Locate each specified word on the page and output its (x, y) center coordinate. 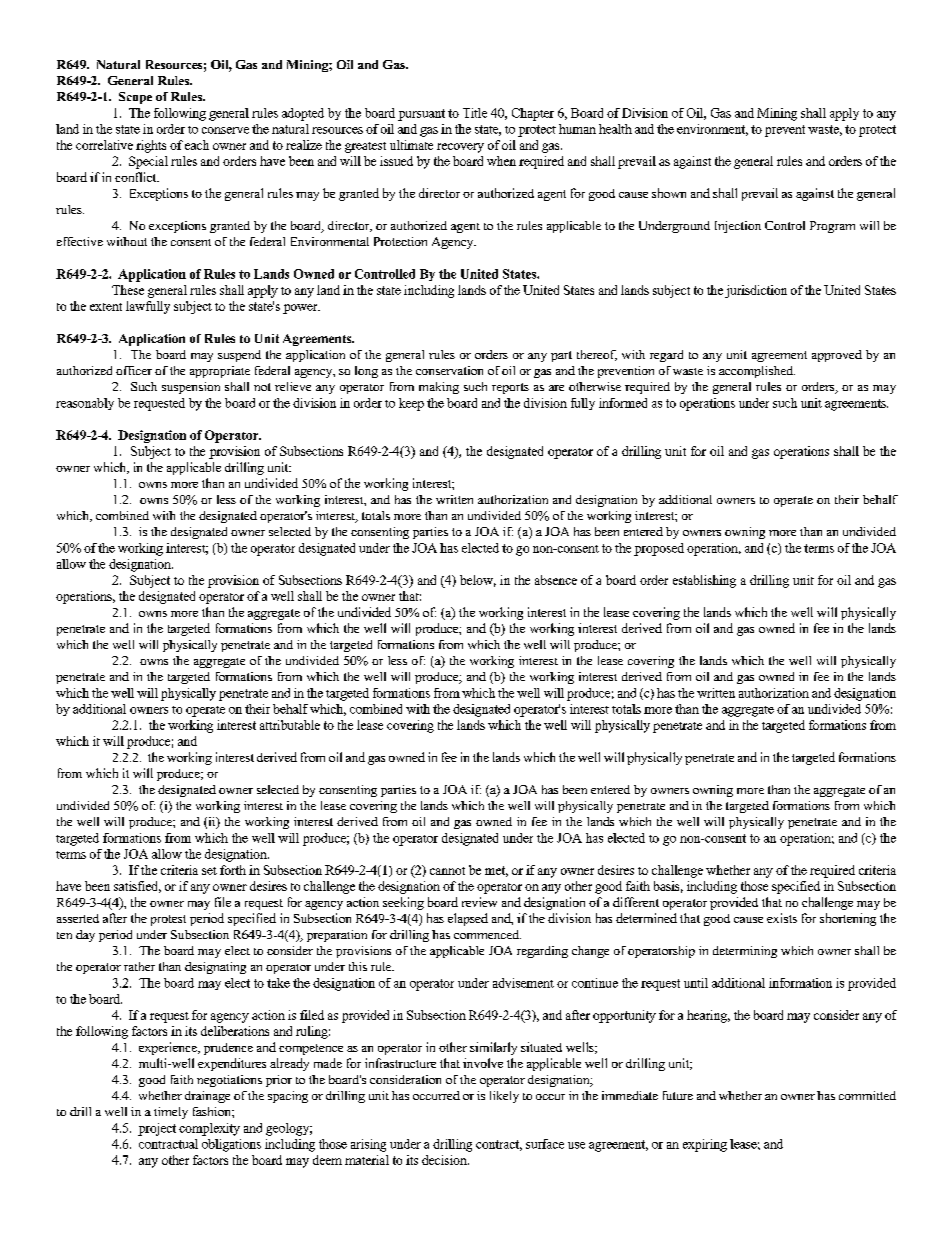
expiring (705, 1145)
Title (475, 113)
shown (669, 193)
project (157, 1129)
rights (151, 146)
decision (445, 1160)
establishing (704, 581)
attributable (290, 725)
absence (556, 580)
